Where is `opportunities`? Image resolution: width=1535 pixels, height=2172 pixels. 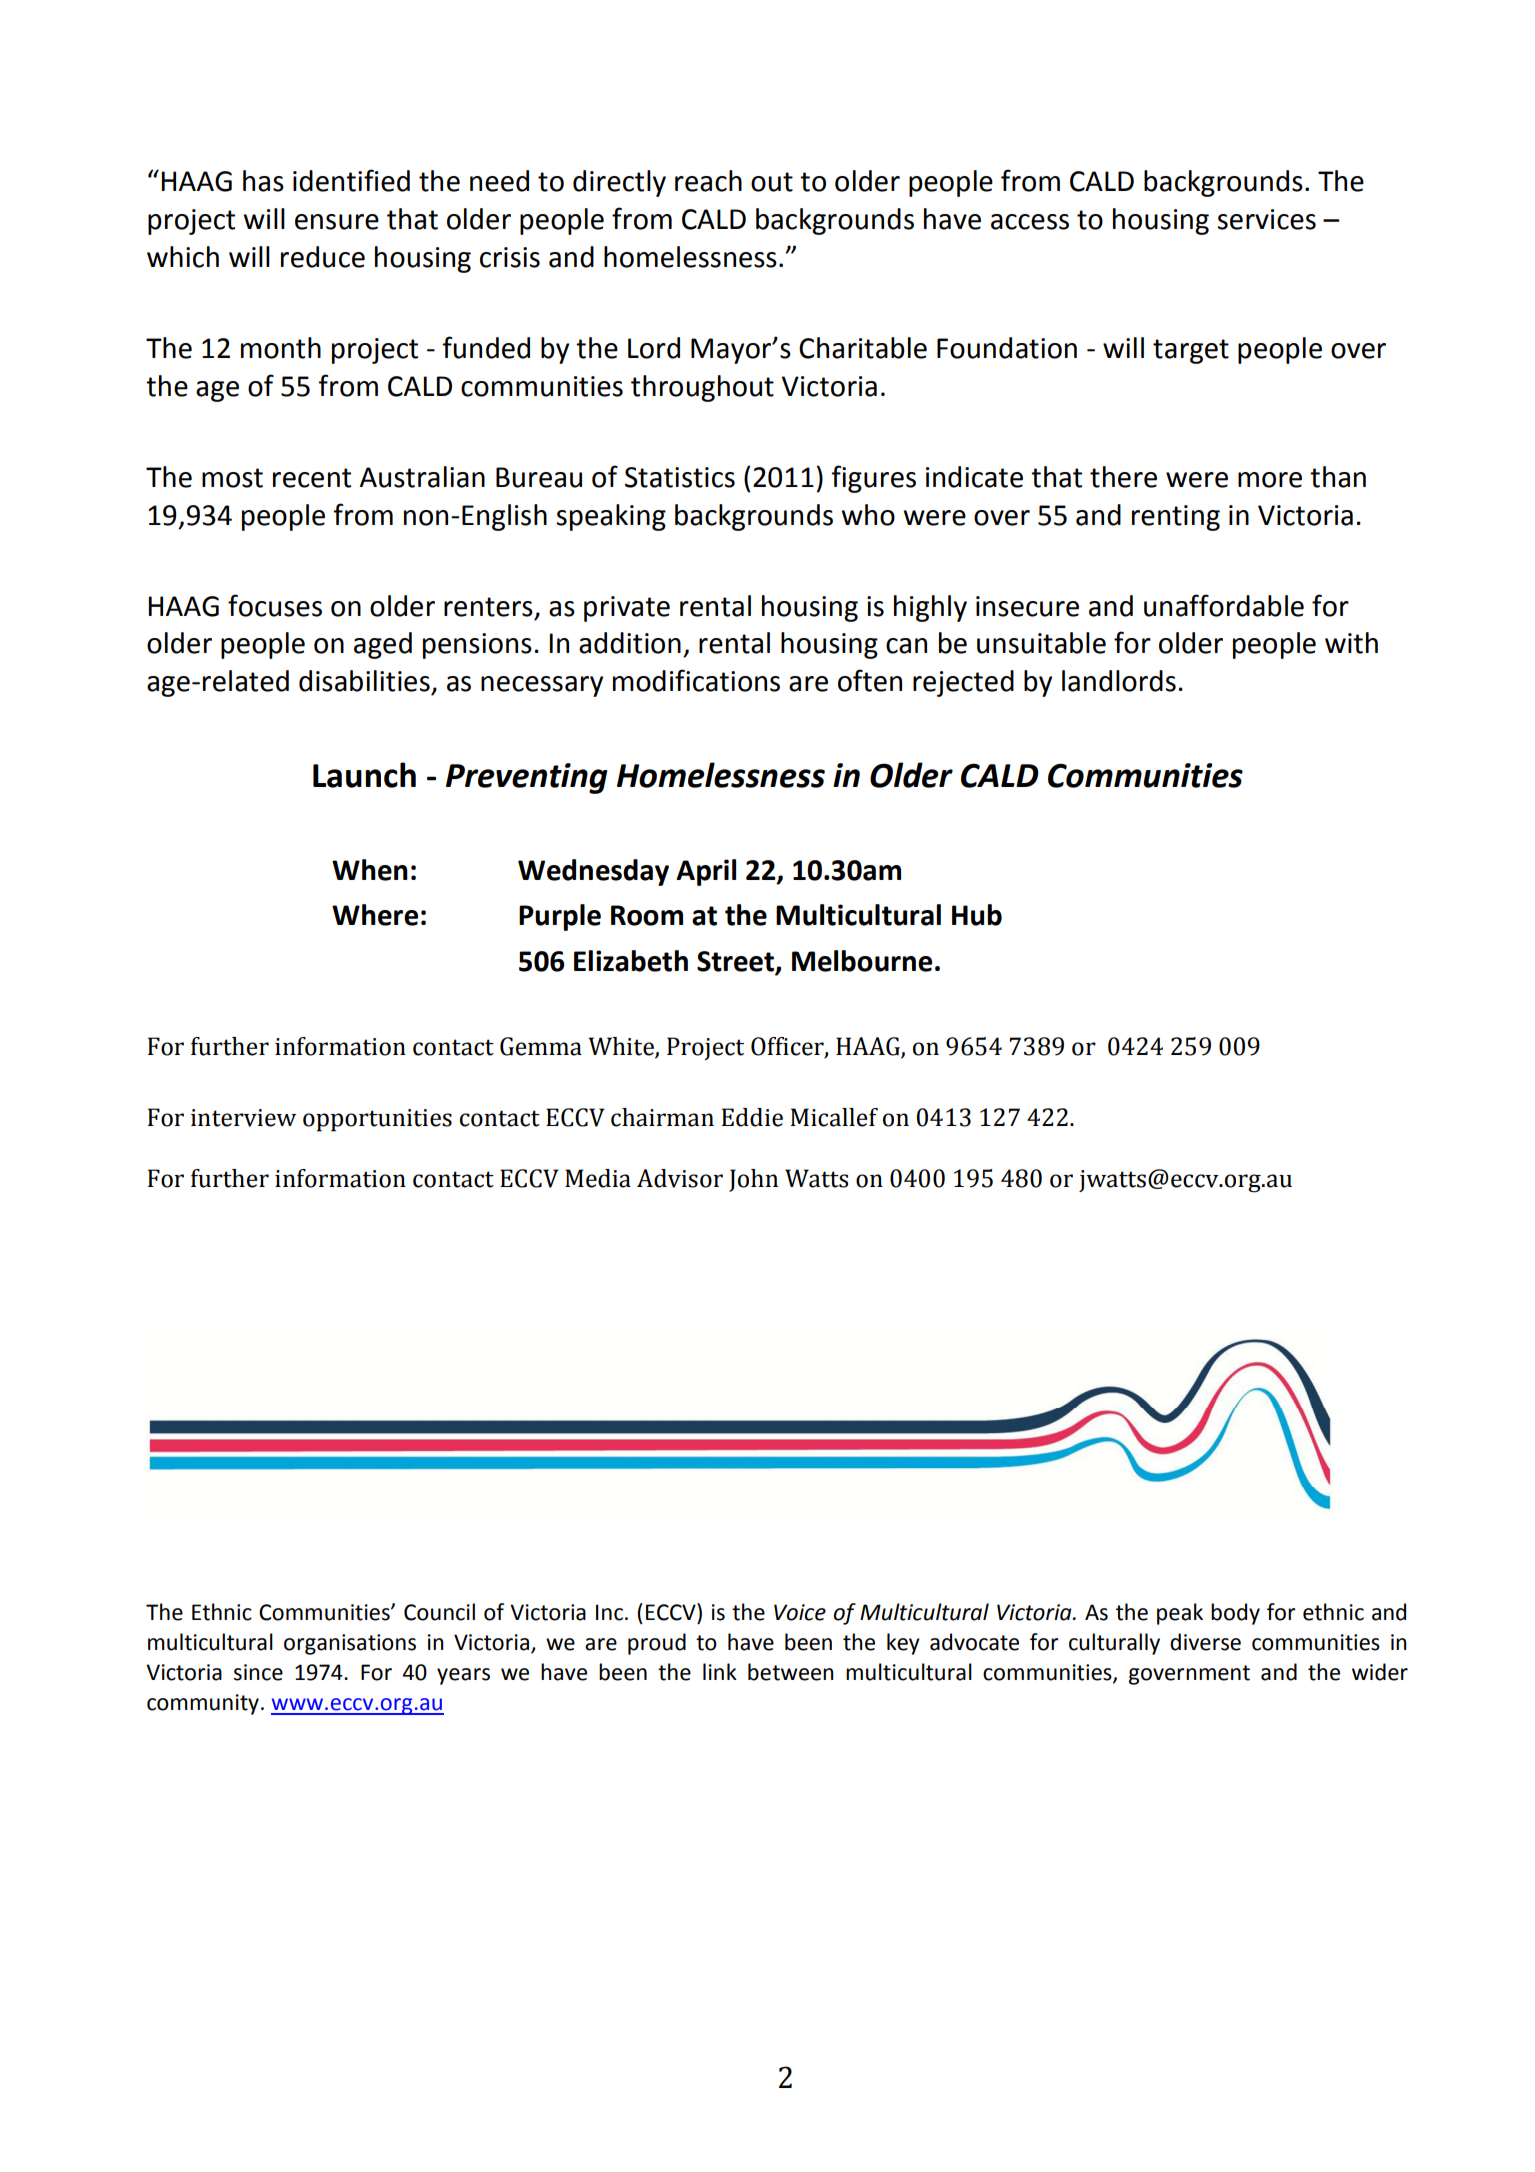
opportunities is located at coordinates (377, 1120).
